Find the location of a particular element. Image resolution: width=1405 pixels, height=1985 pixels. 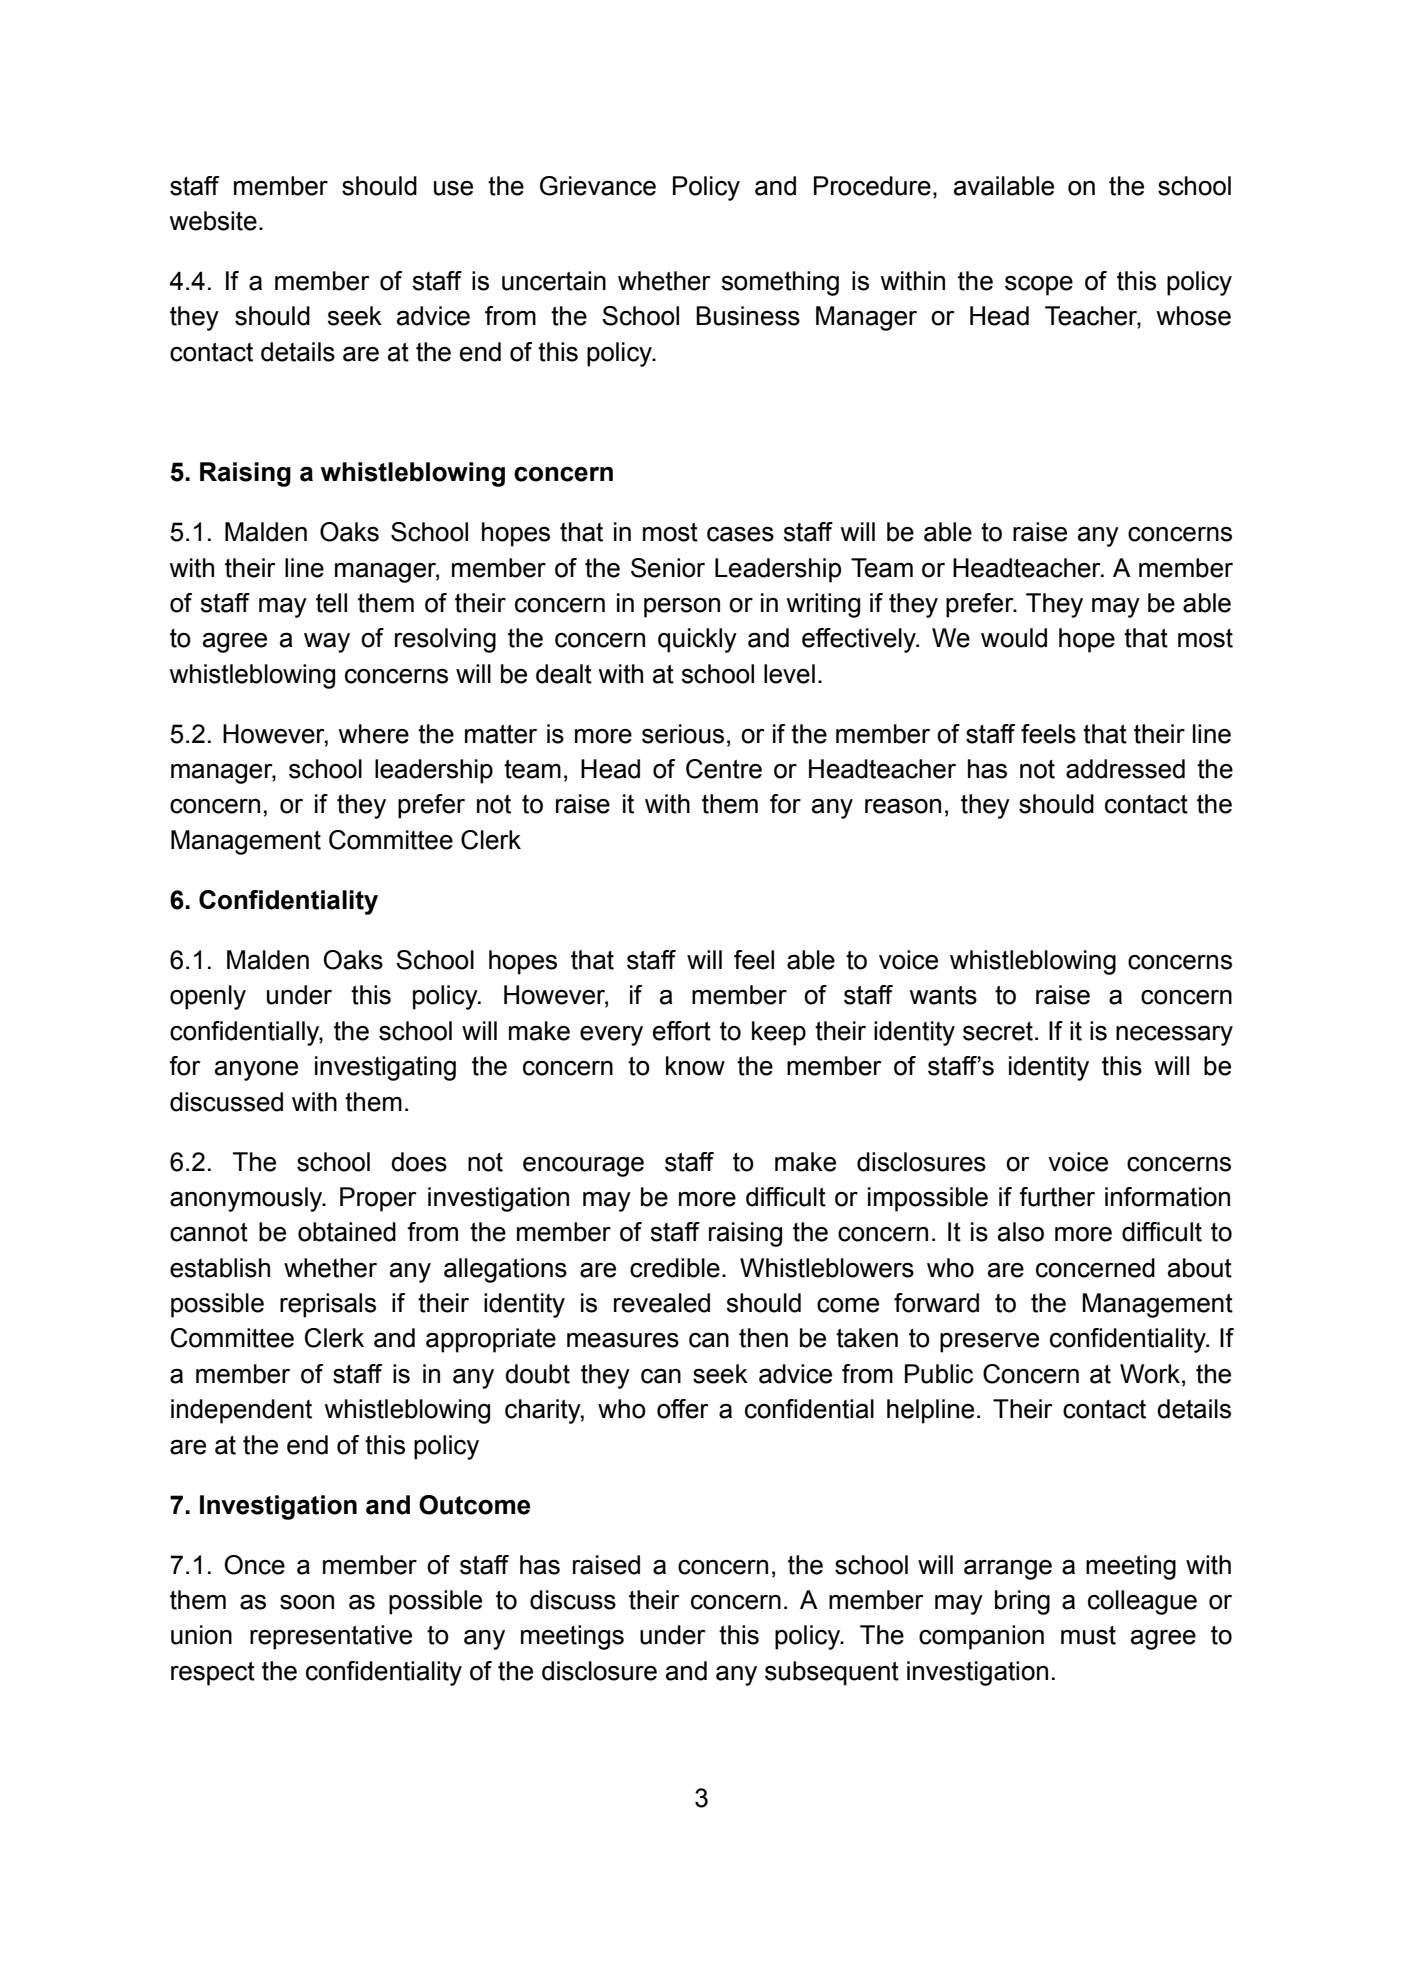

would is located at coordinates (1014, 638).
